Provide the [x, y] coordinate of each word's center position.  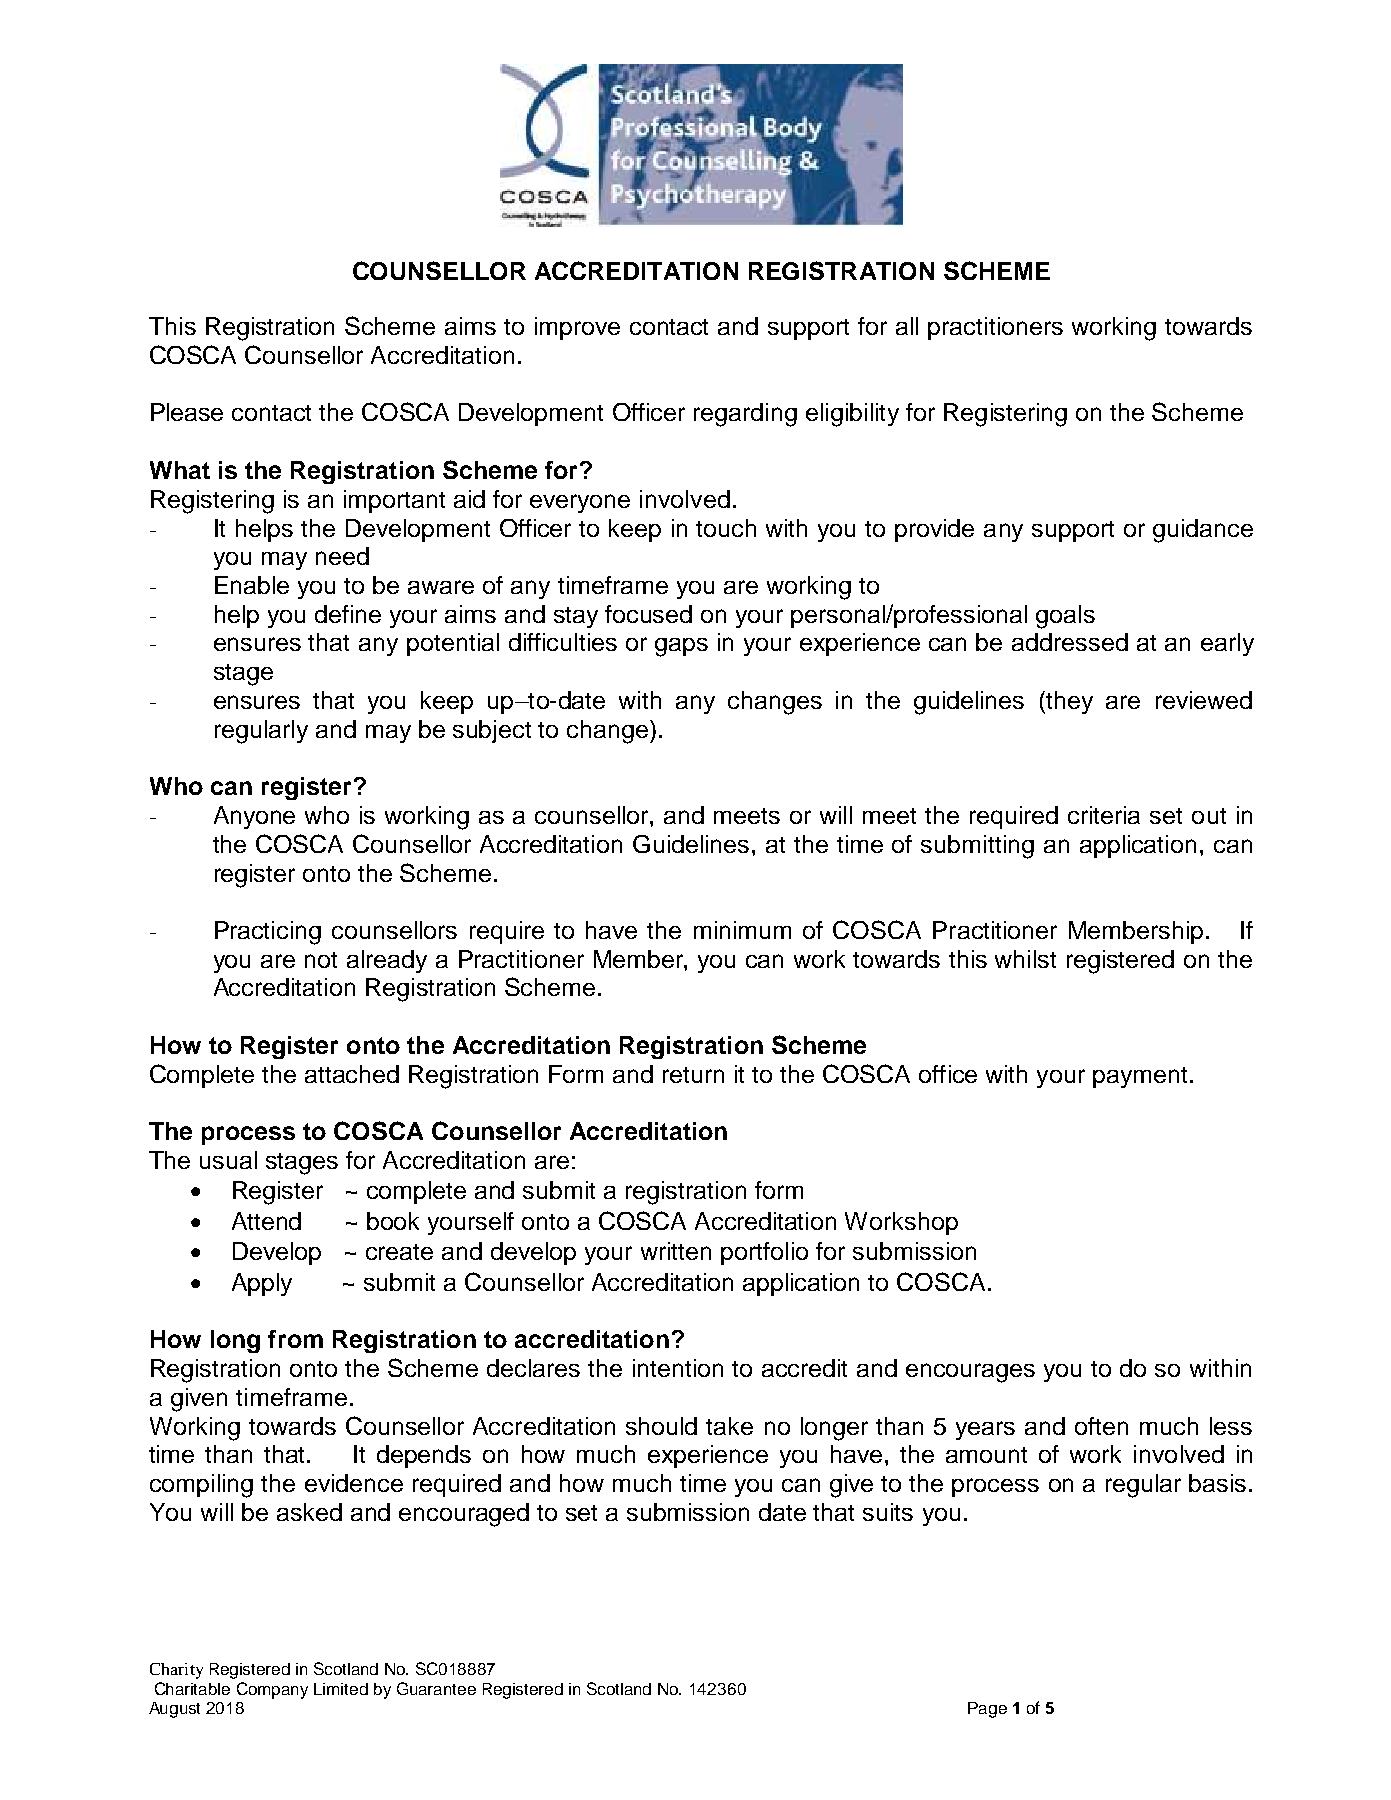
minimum [742, 930]
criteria [1104, 815]
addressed [1070, 642]
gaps [681, 647]
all [907, 326]
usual [228, 1160]
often [1101, 1426]
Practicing [268, 933]
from [295, 1339]
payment [1140, 1077]
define [348, 614]
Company [272, 1690]
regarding [745, 415]
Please [187, 412]
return [693, 1075]
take [729, 1426]
